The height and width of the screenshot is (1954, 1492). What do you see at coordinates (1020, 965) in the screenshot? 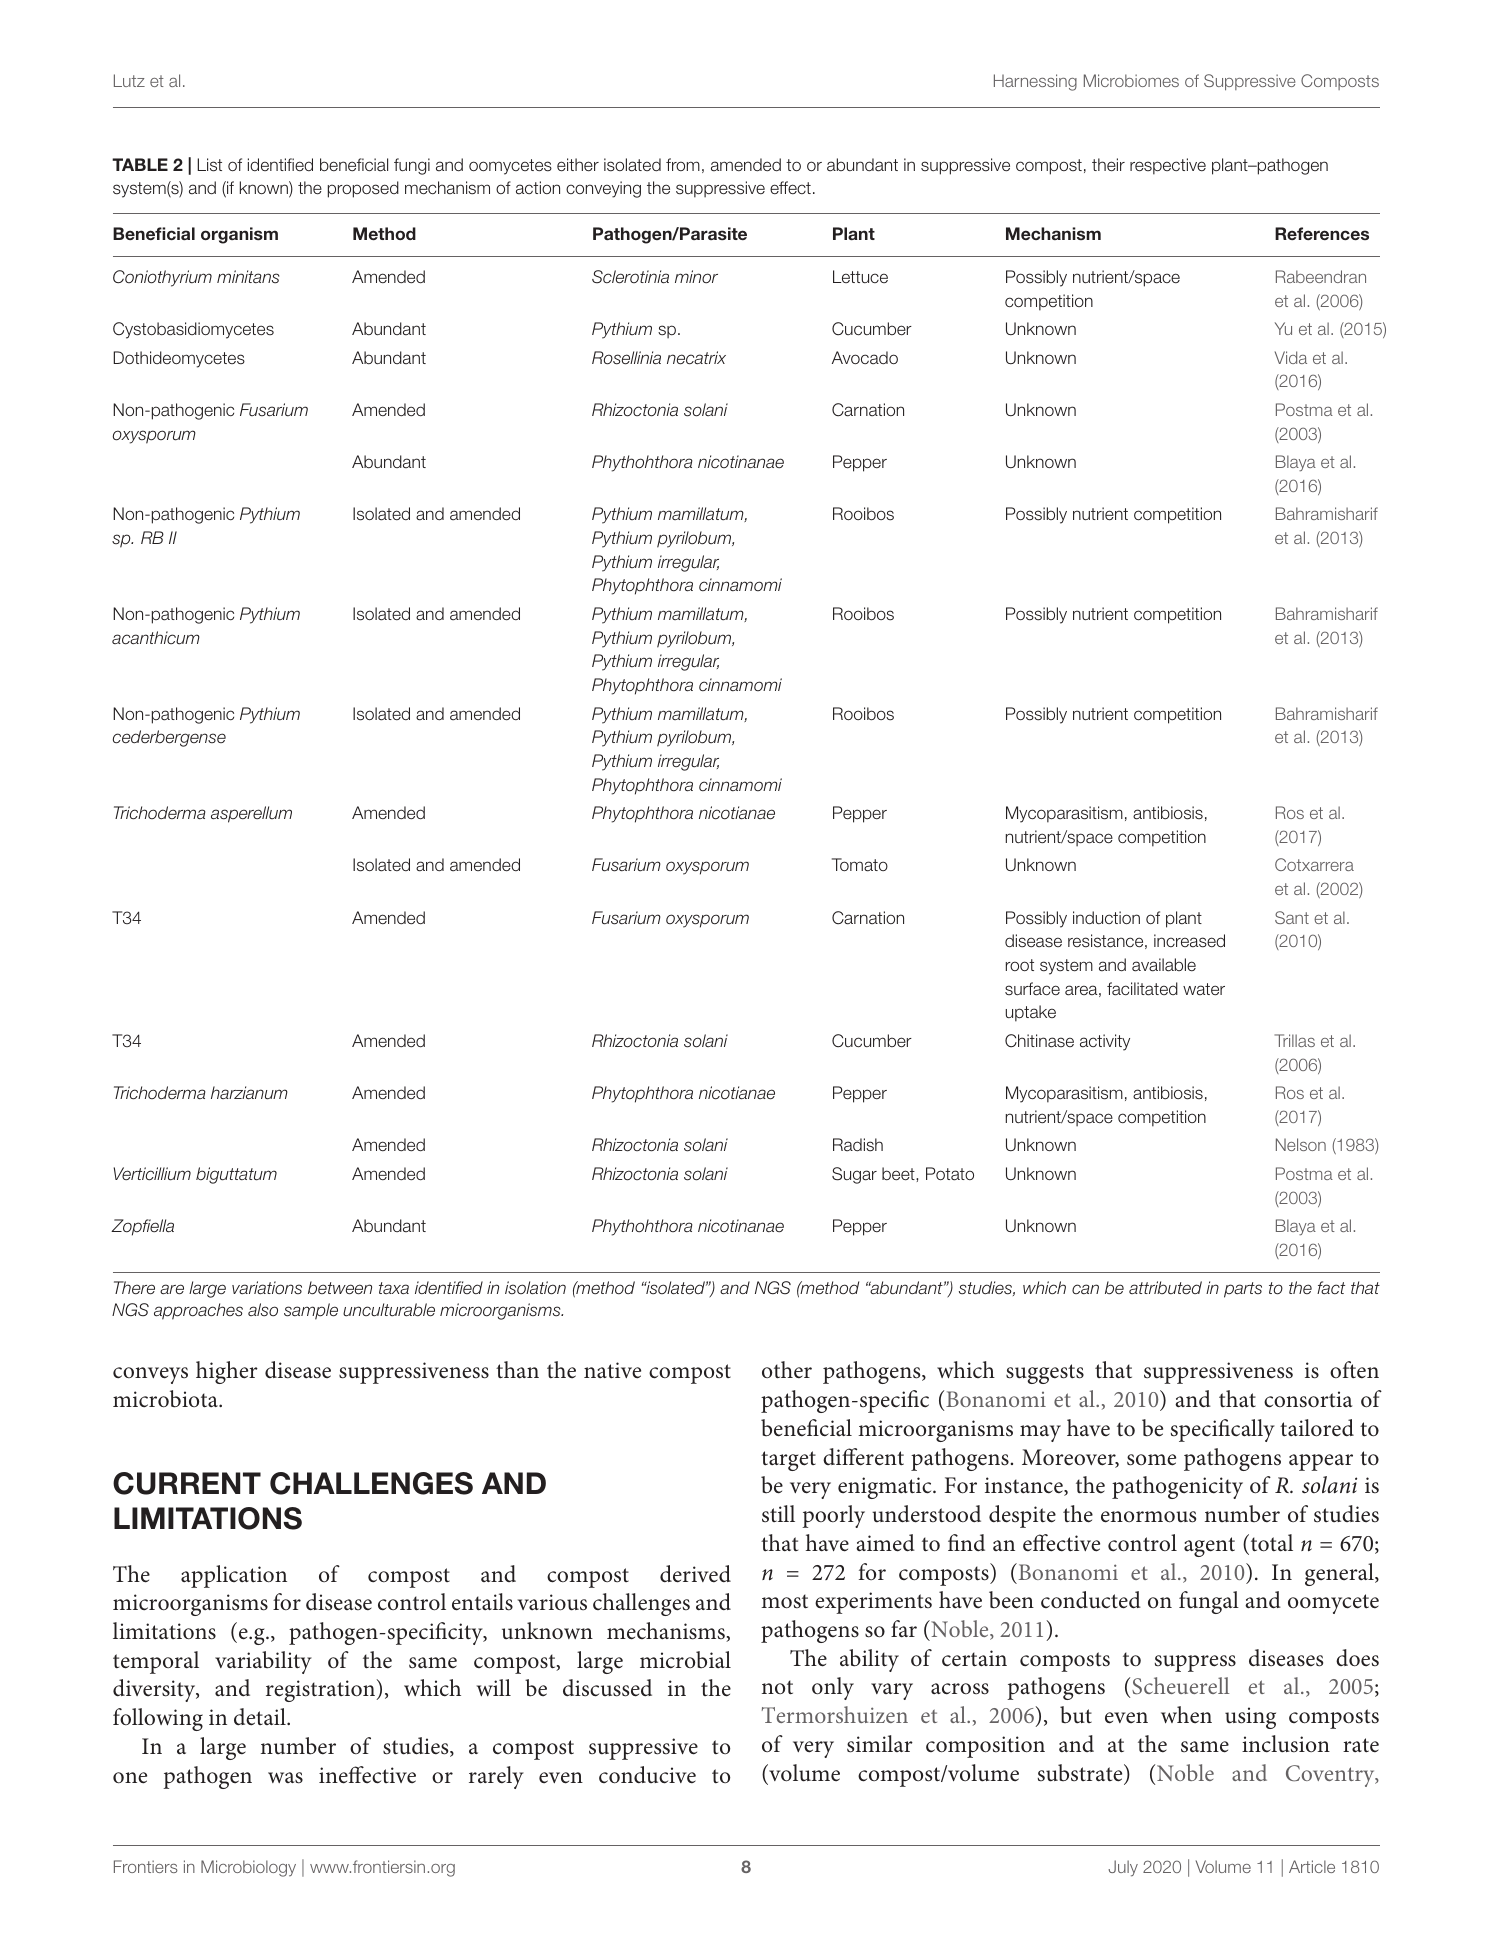
I see `root` at bounding box center [1020, 965].
